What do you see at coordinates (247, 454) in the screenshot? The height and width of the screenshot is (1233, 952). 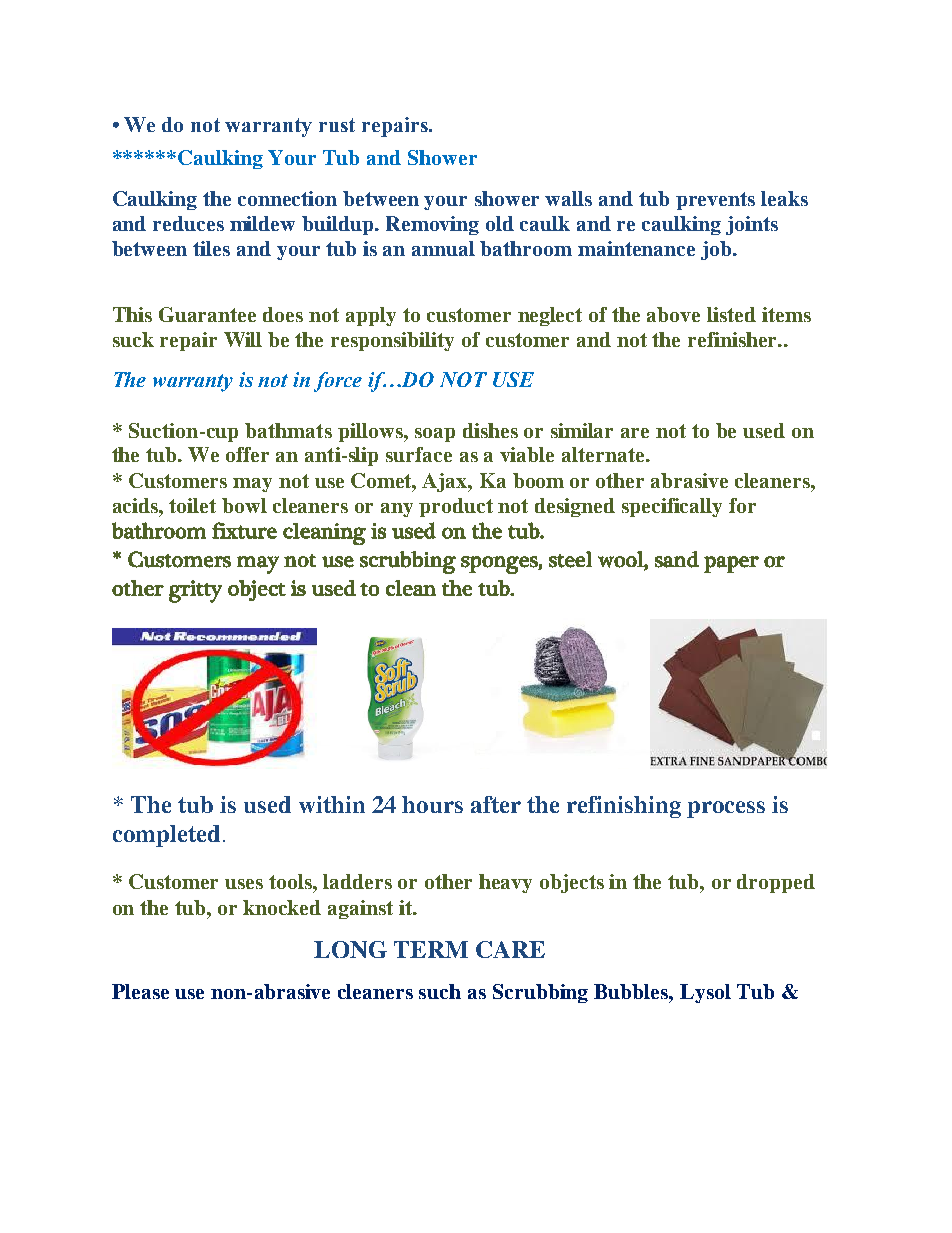 I see `offer` at bounding box center [247, 454].
